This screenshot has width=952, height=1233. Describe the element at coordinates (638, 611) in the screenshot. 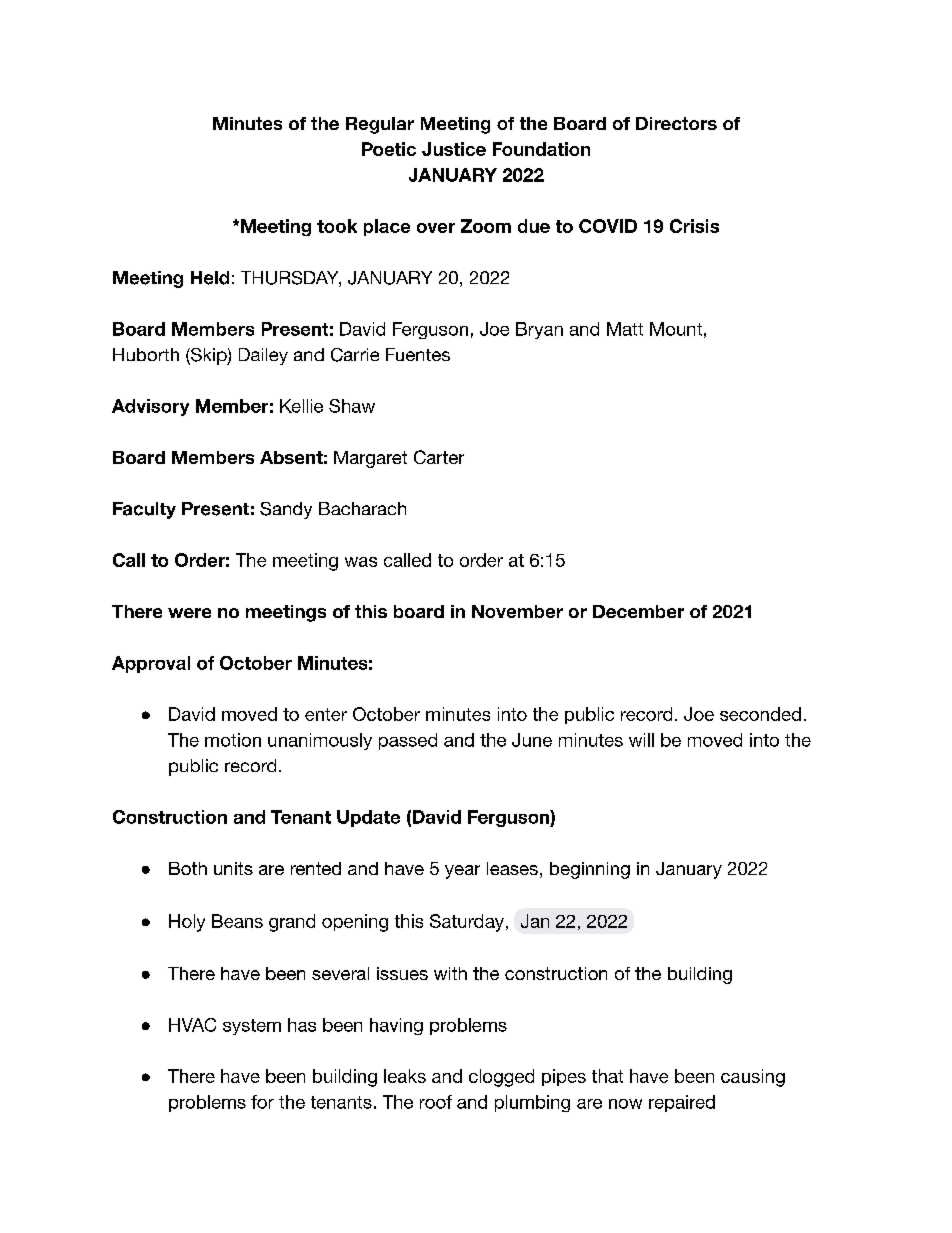

I see `December` at that location.
